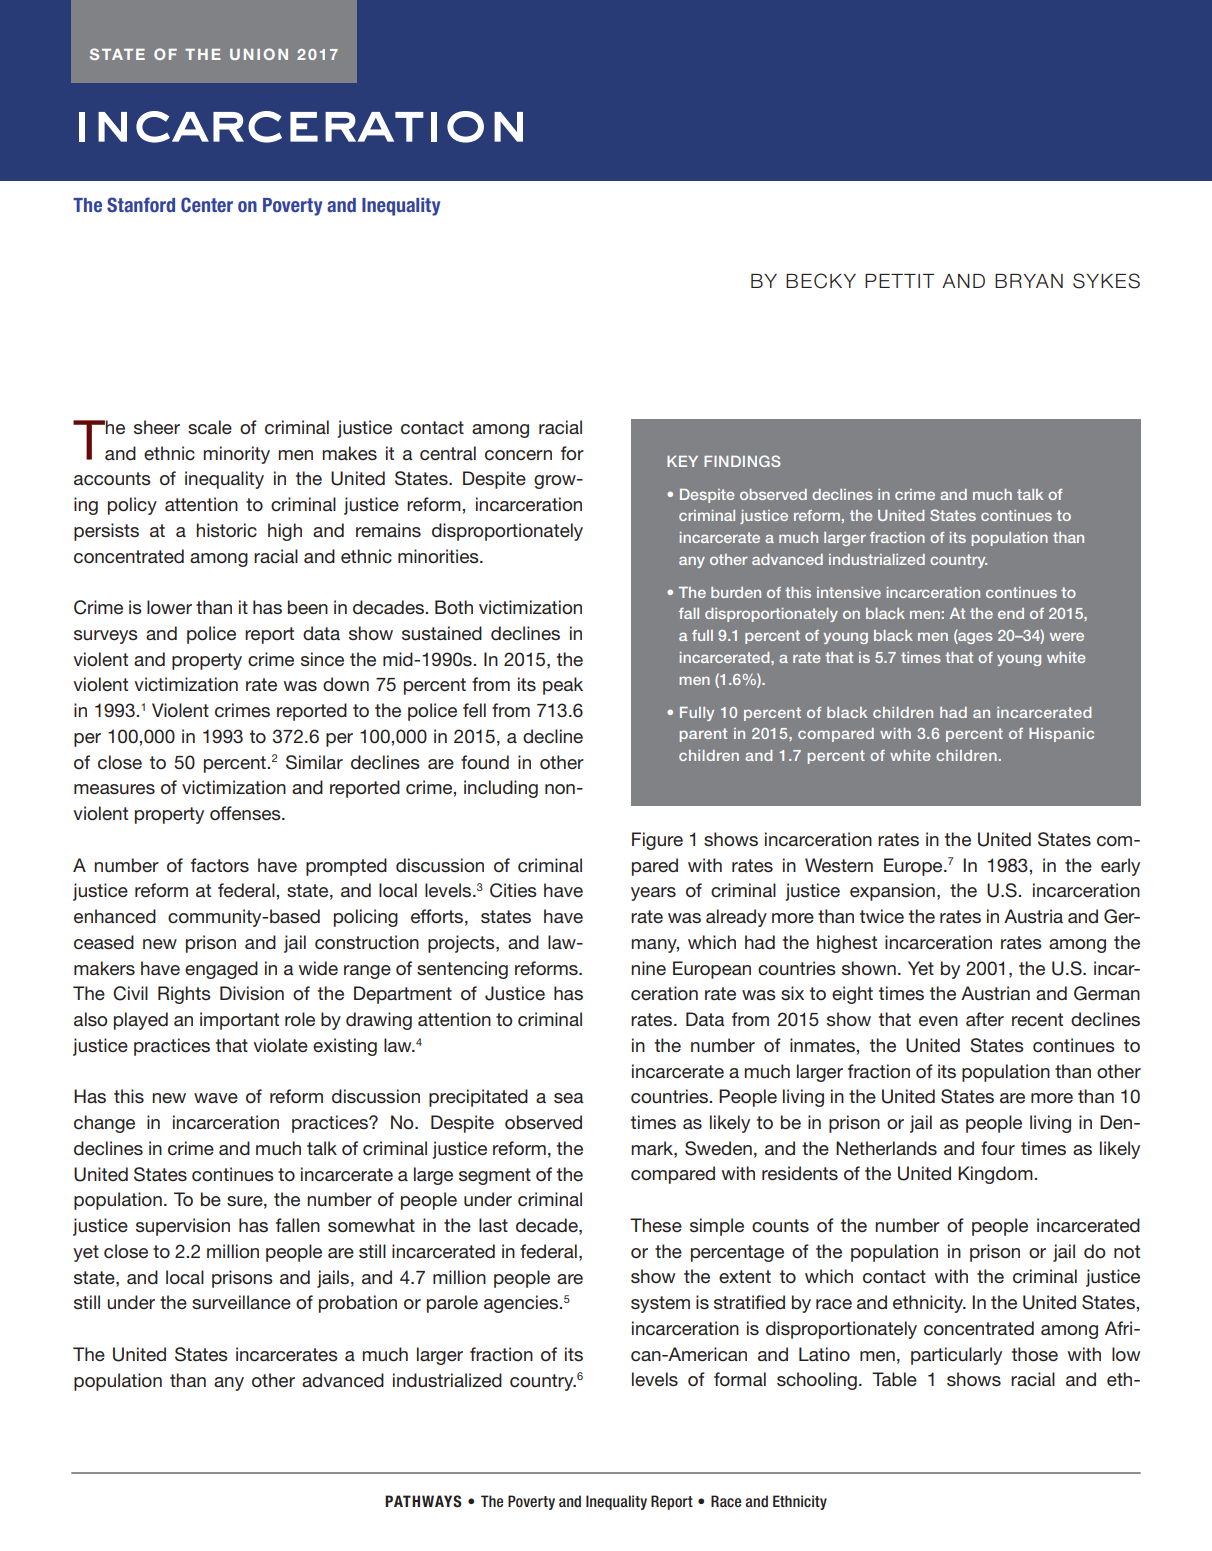 The image size is (1212, 1551). What do you see at coordinates (220, 865) in the screenshot?
I see `factors` at bounding box center [220, 865].
